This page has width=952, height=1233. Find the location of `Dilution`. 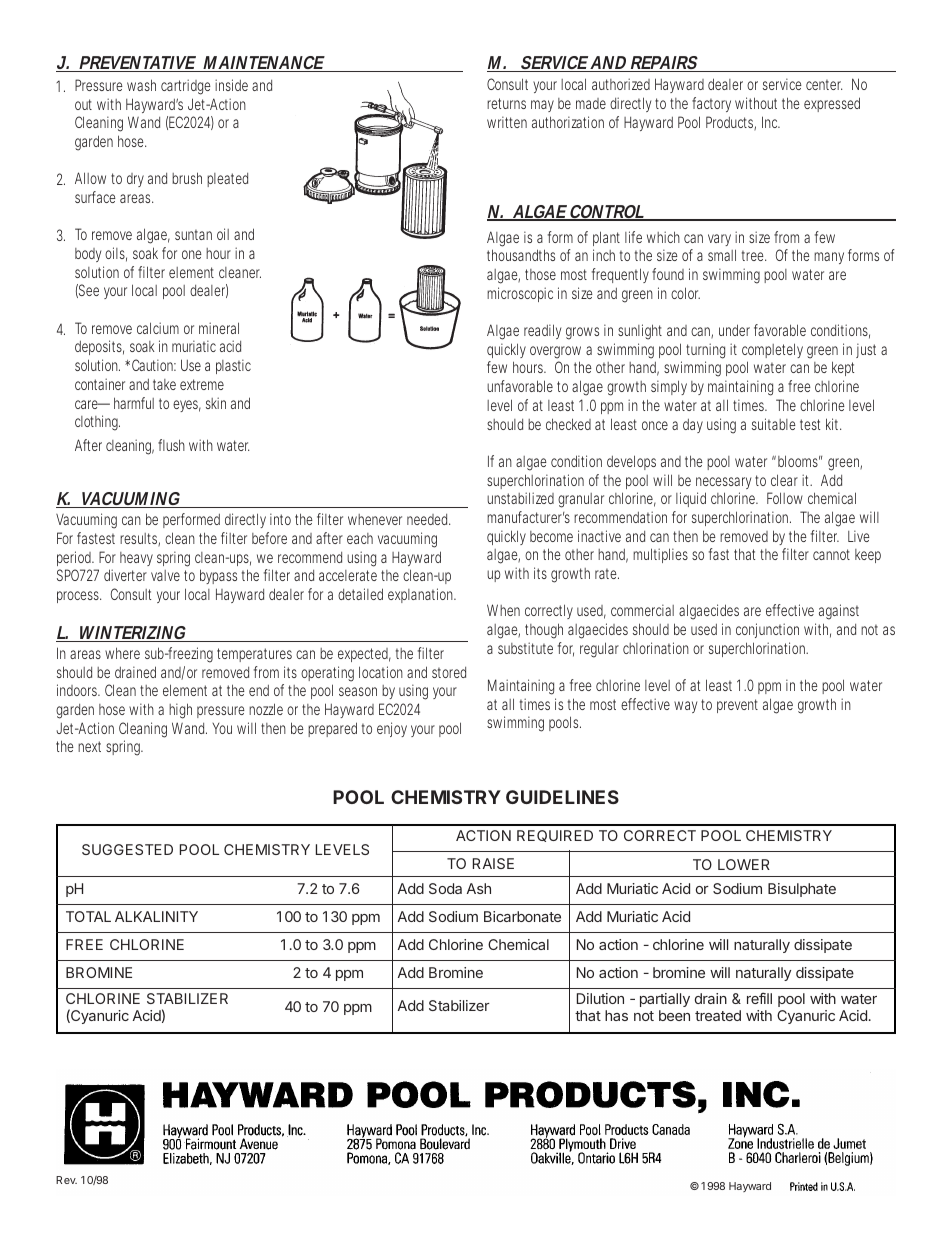

Dilution is located at coordinates (600, 998).
